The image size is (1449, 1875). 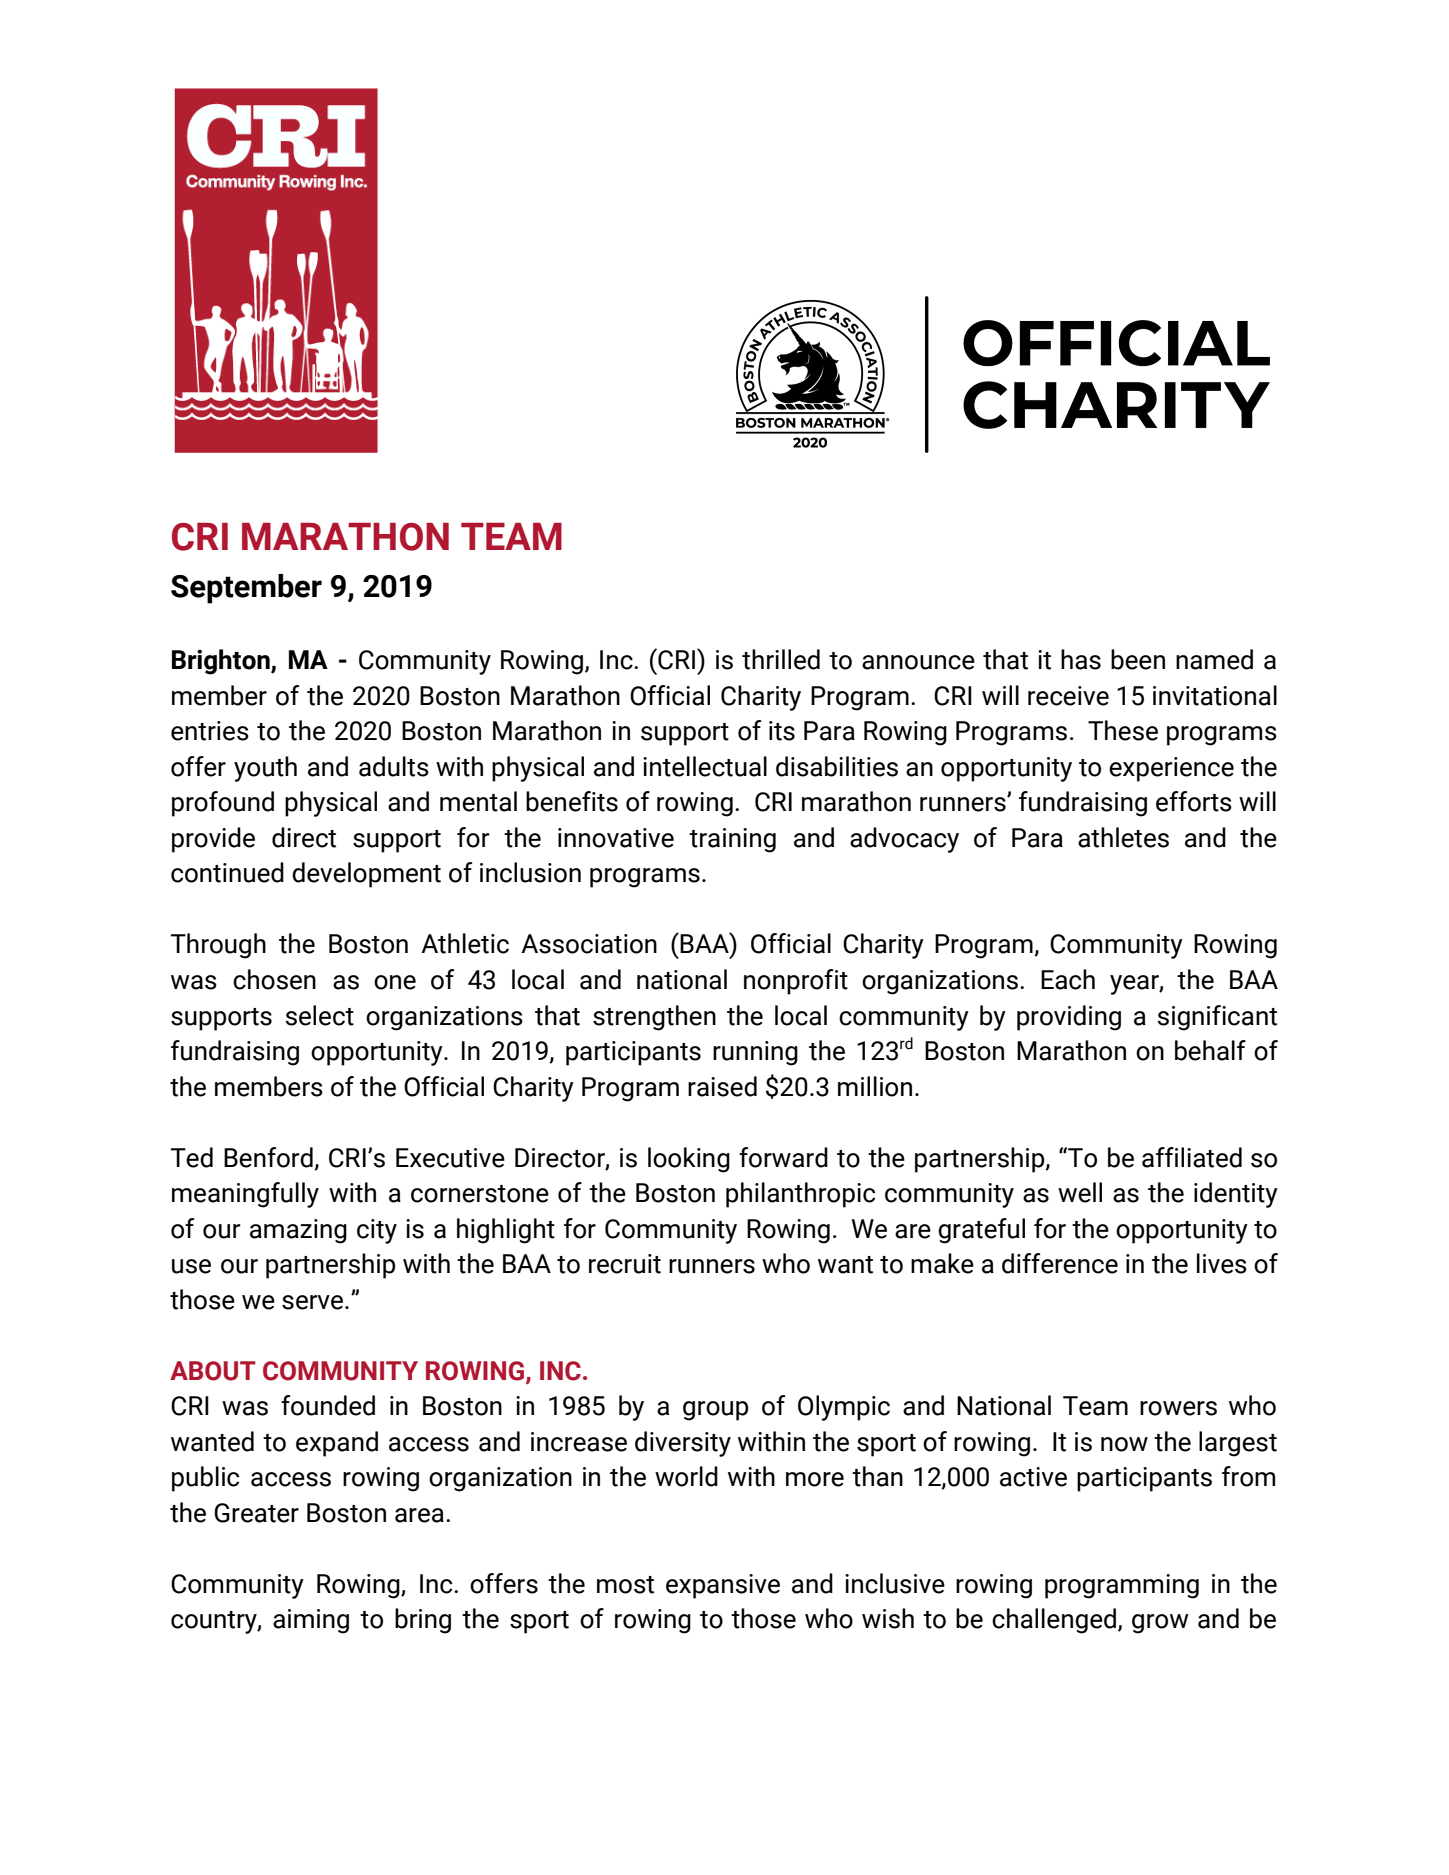 I want to click on grow, so click(x=1160, y=1624).
